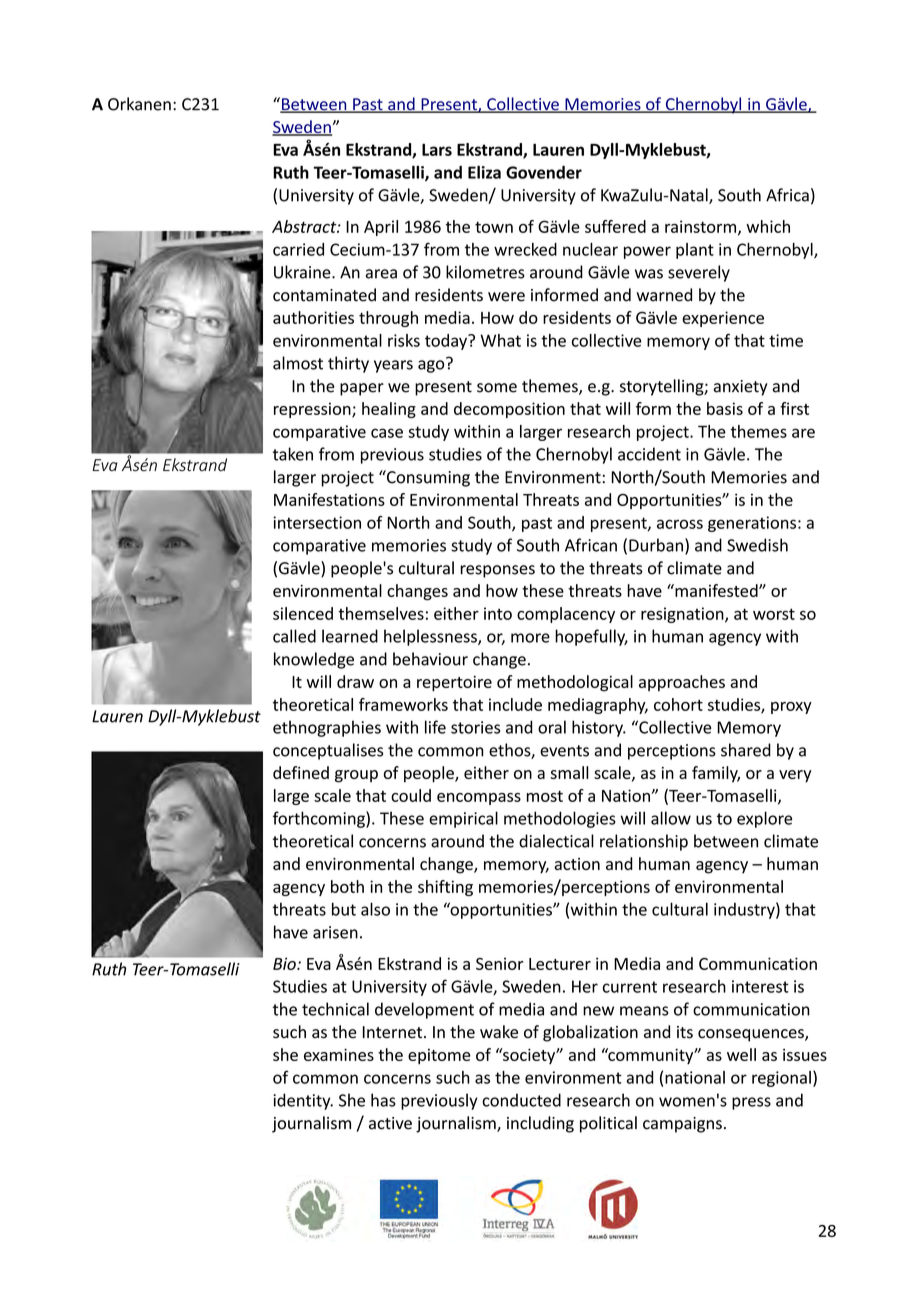 The width and height of the image is (924, 1308). I want to click on conducted, so click(521, 1100).
